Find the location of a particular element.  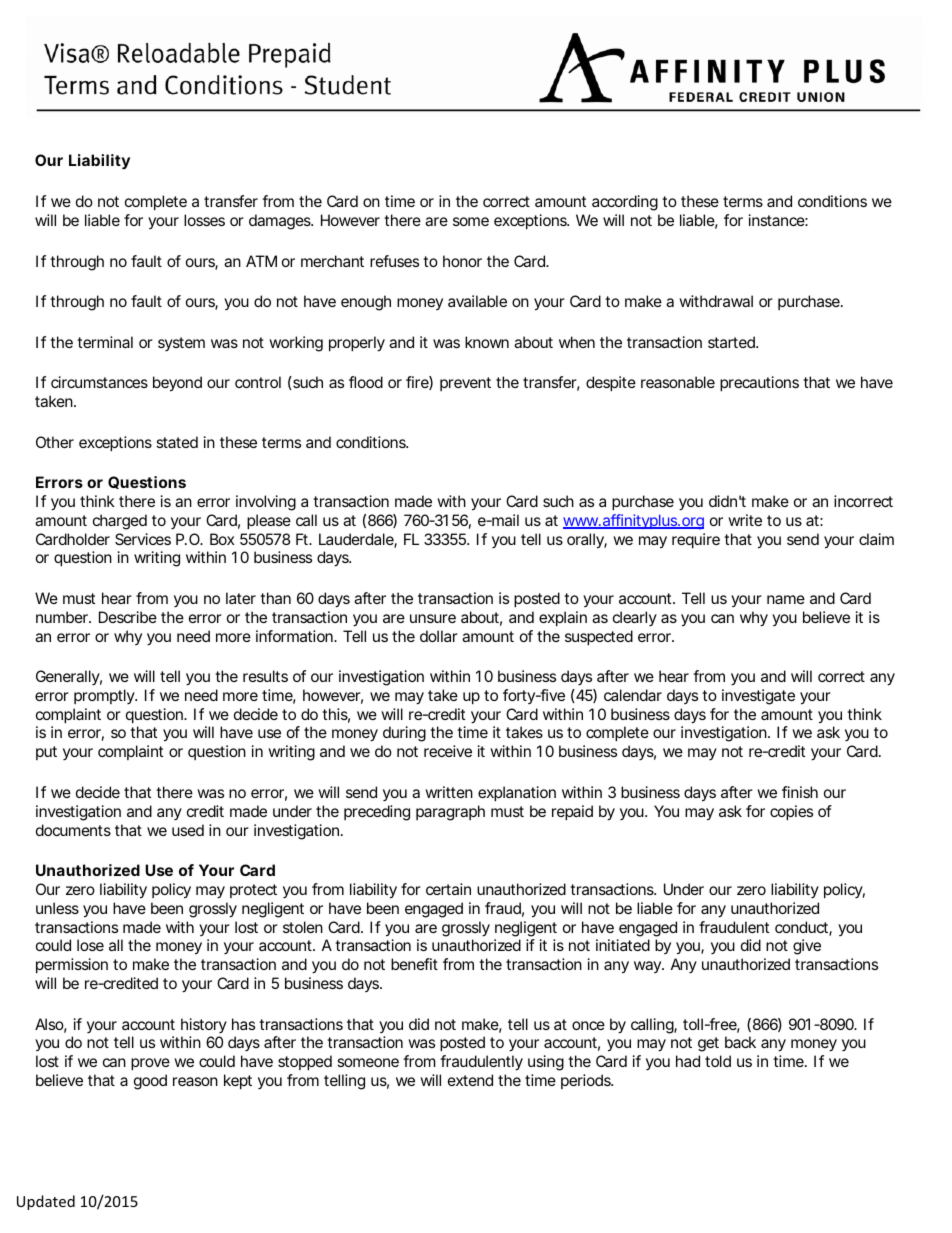

extend is located at coordinates (470, 1080).
